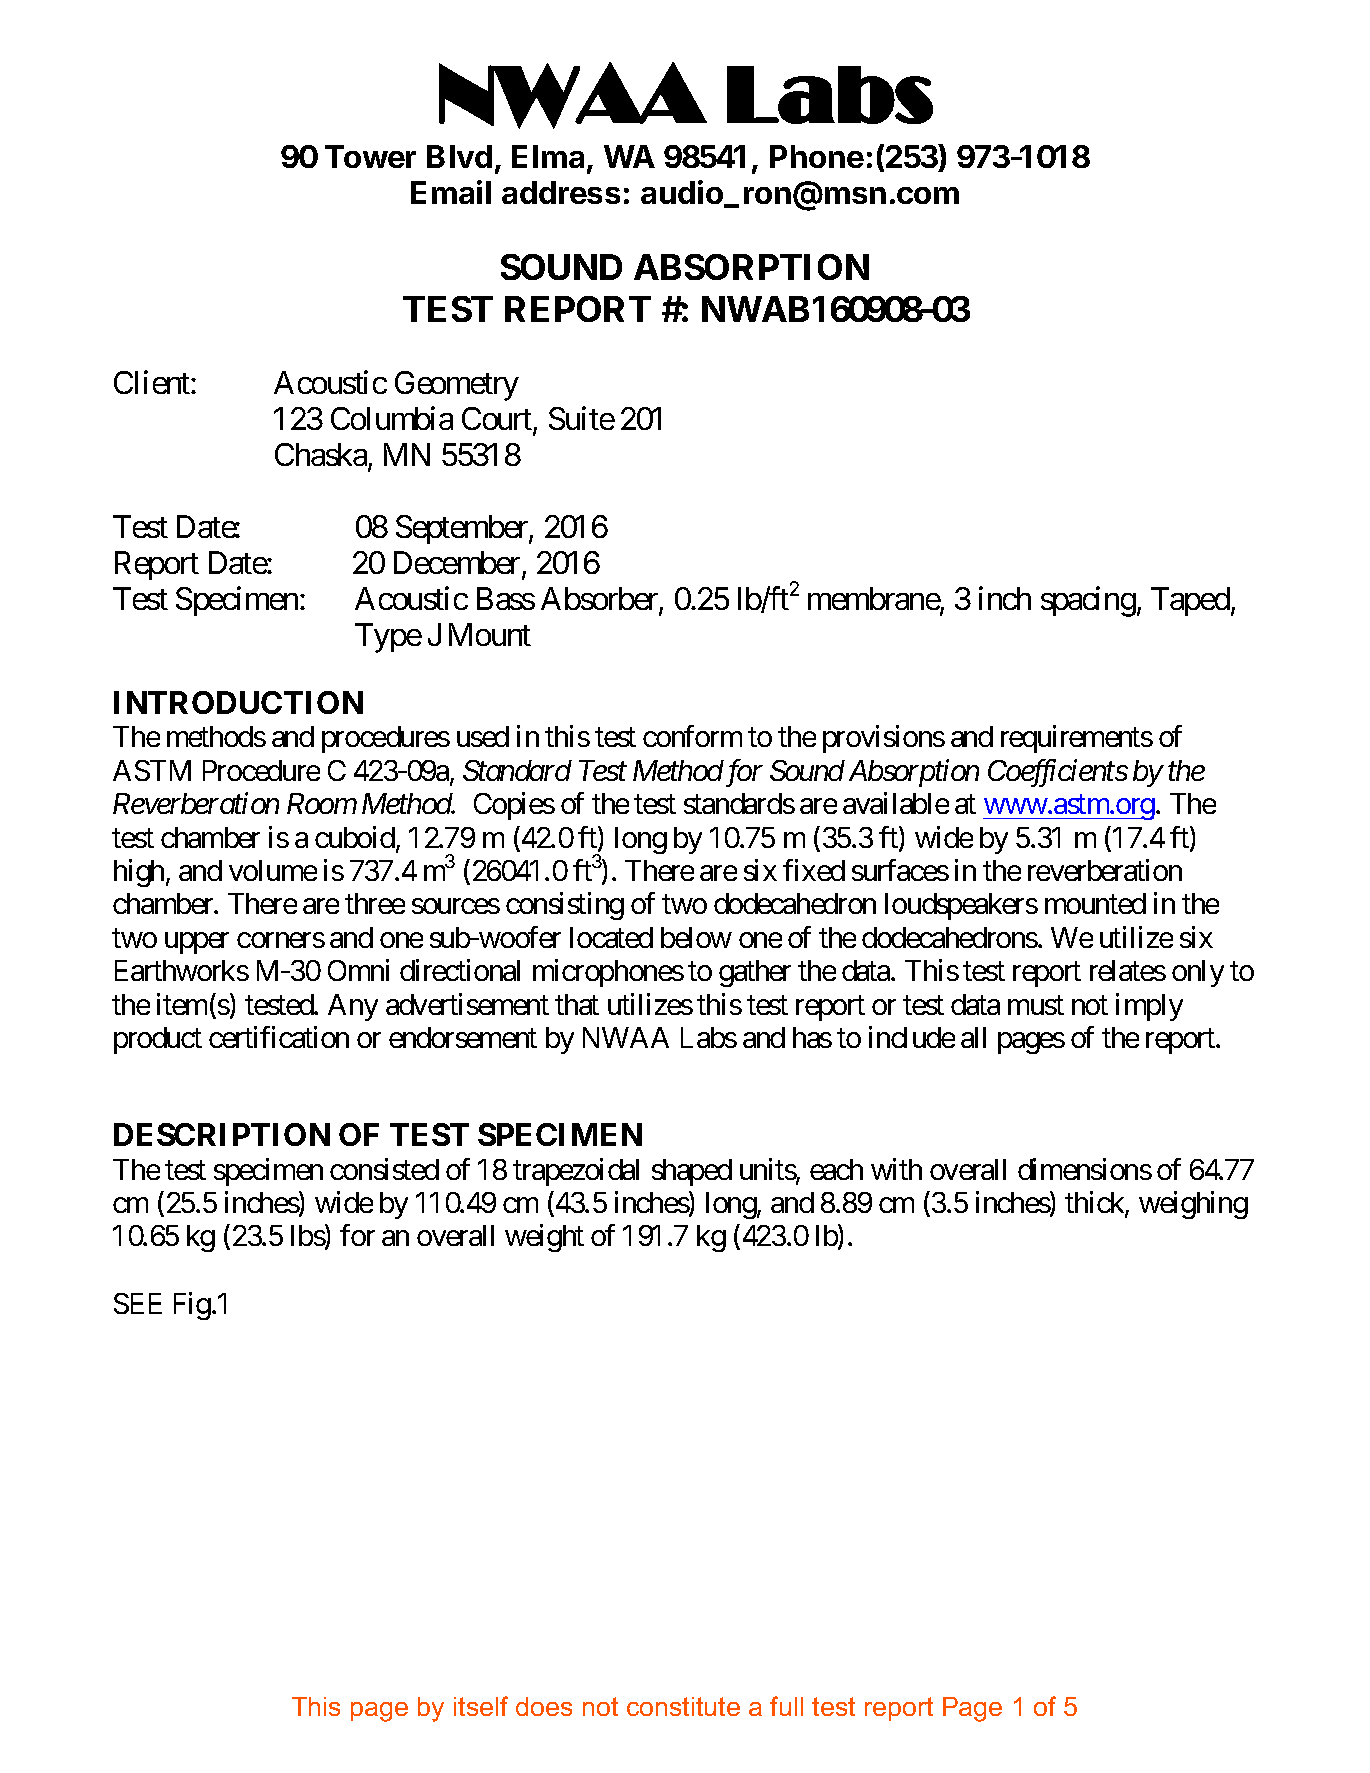 Image resolution: width=1370 pixels, height=1773 pixels. Describe the element at coordinates (692, 1172) in the screenshot. I see `shaped` at that location.
